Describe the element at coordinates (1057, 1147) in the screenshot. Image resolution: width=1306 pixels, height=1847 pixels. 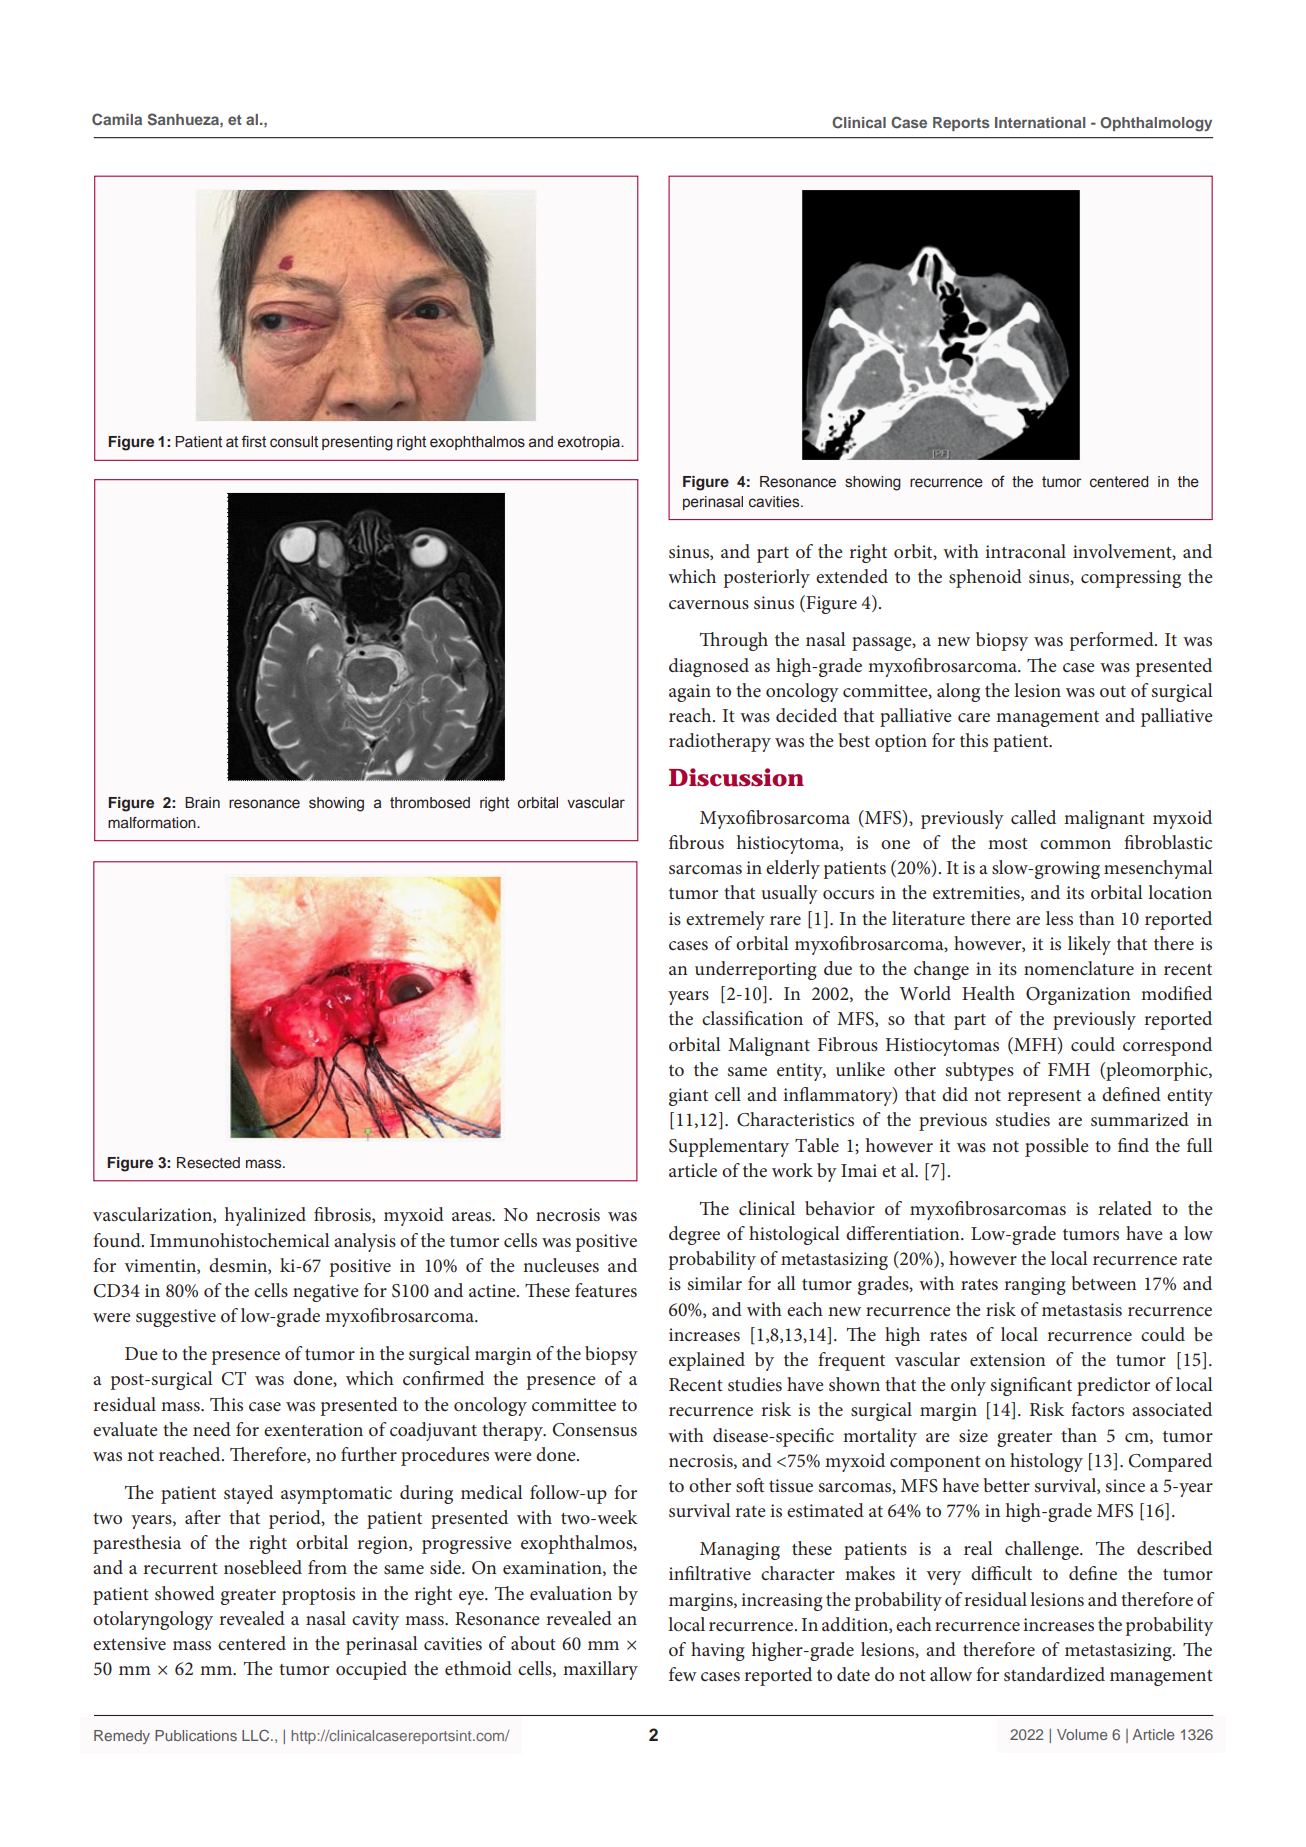
I see `possible` at that location.
